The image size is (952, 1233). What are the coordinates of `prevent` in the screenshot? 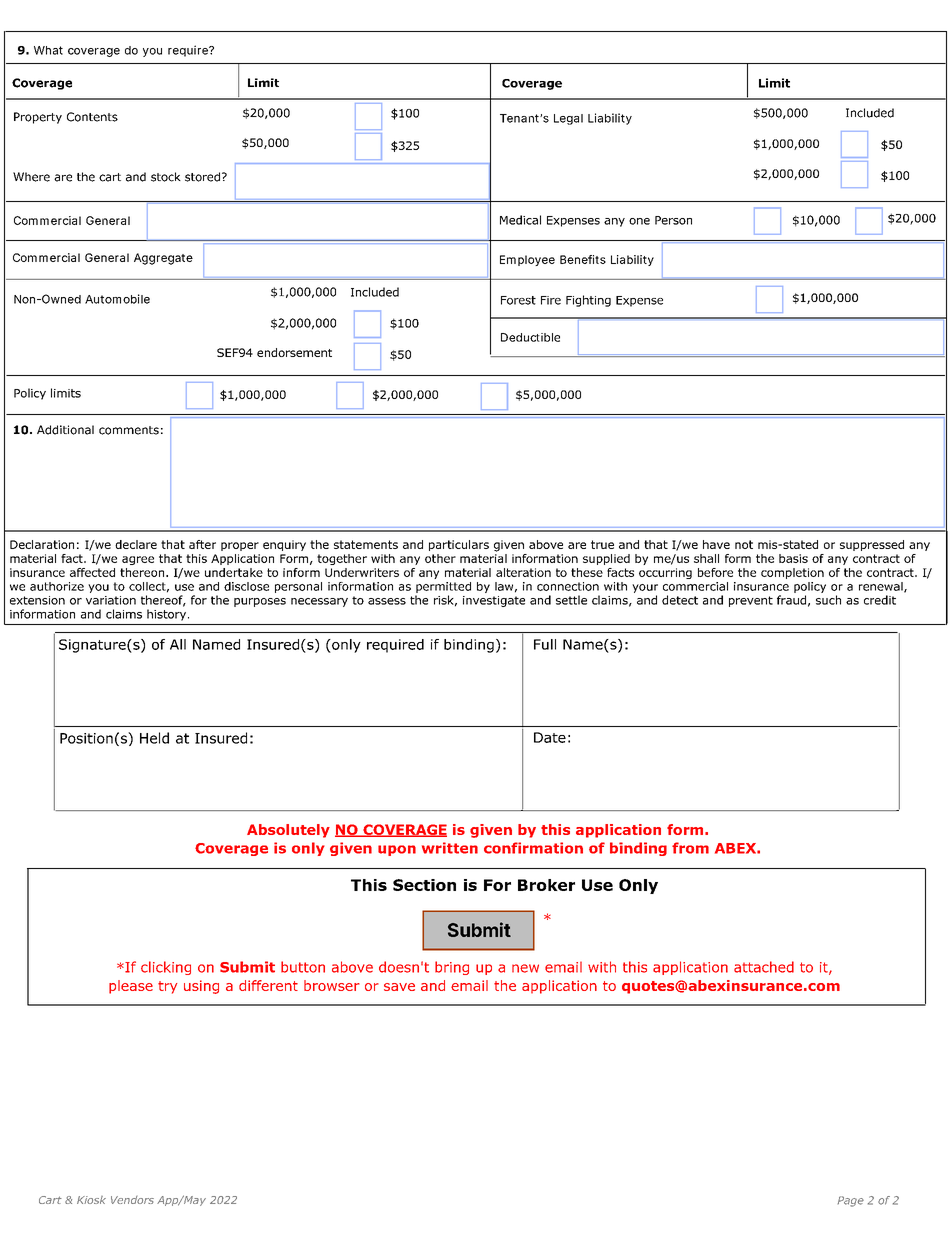 It's located at (751, 601).
